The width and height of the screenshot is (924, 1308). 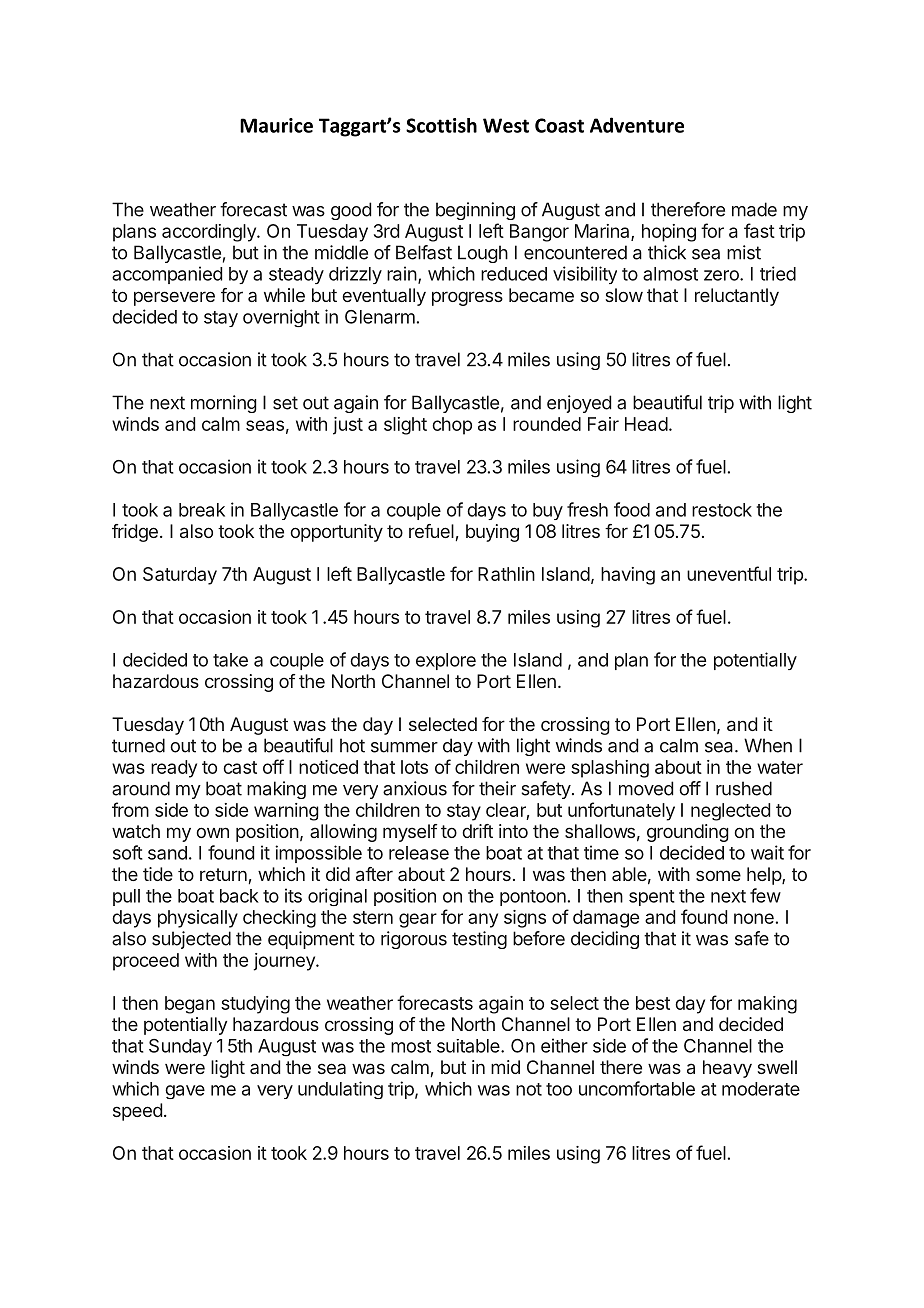 I want to click on uneventful, so click(x=729, y=573).
